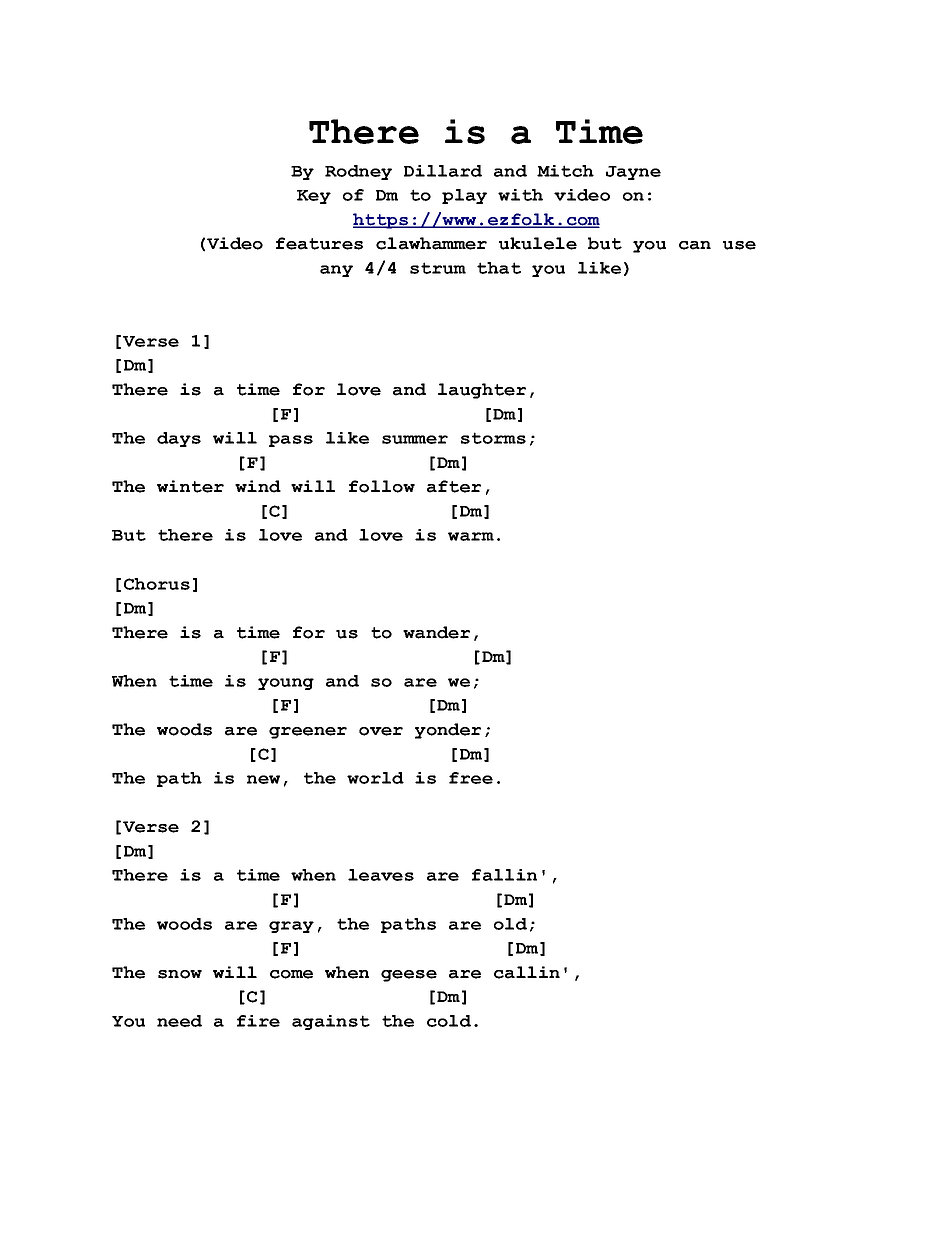 Image resolution: width=952 pixels, height=1233 pixels. I want to click on pass, so click(291, 441).
